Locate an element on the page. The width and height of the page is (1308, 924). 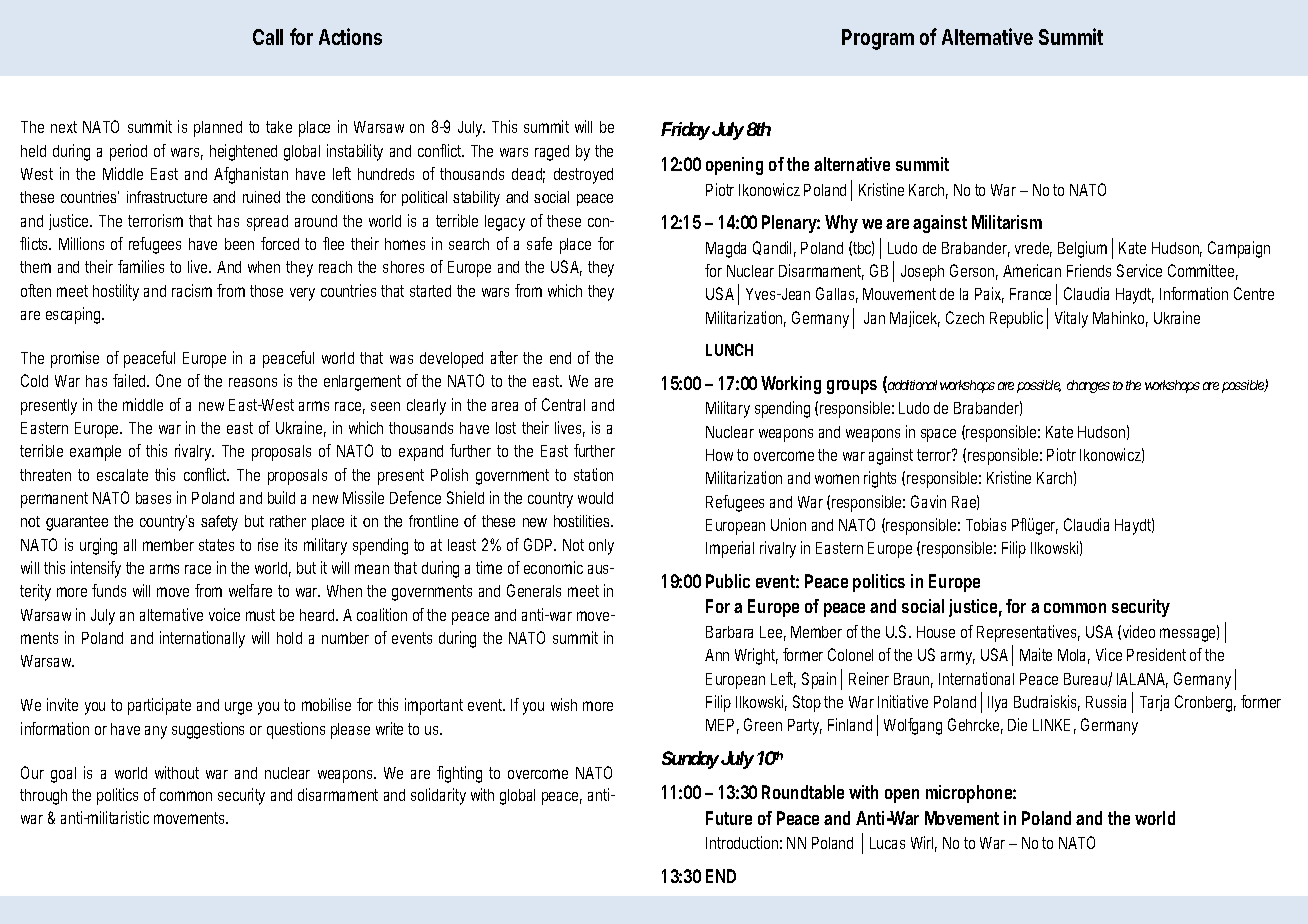
goal is located at coordinates (63, 775).
